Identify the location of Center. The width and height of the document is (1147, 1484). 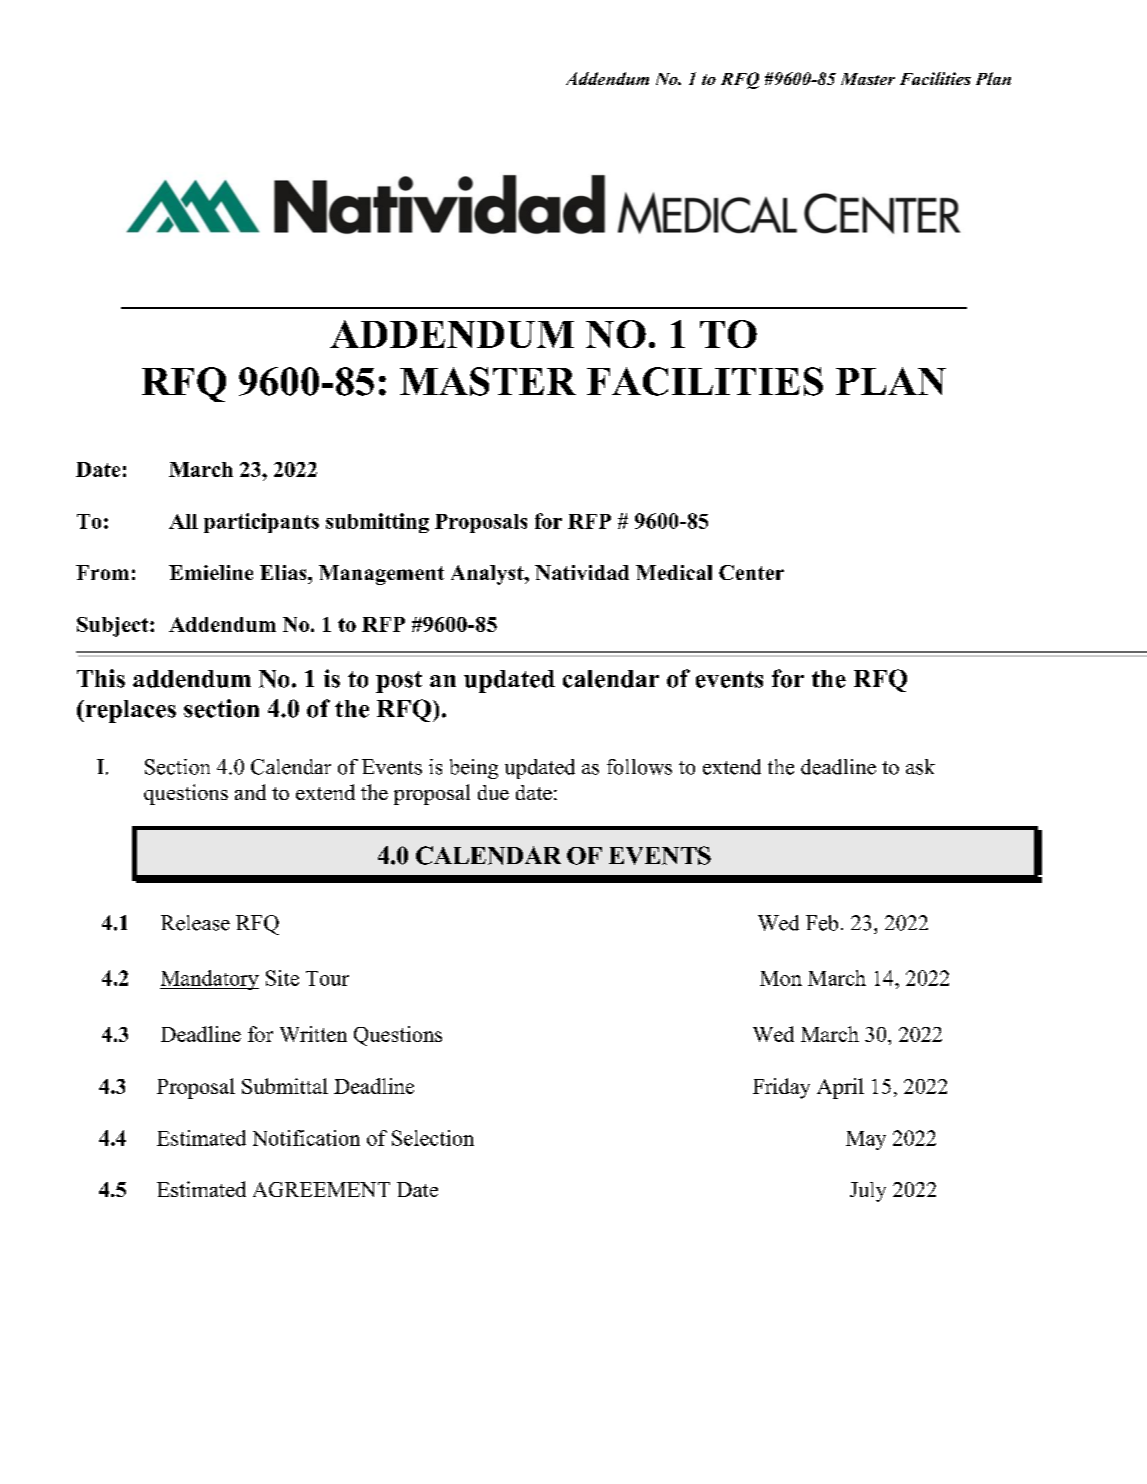
(751, 572).
